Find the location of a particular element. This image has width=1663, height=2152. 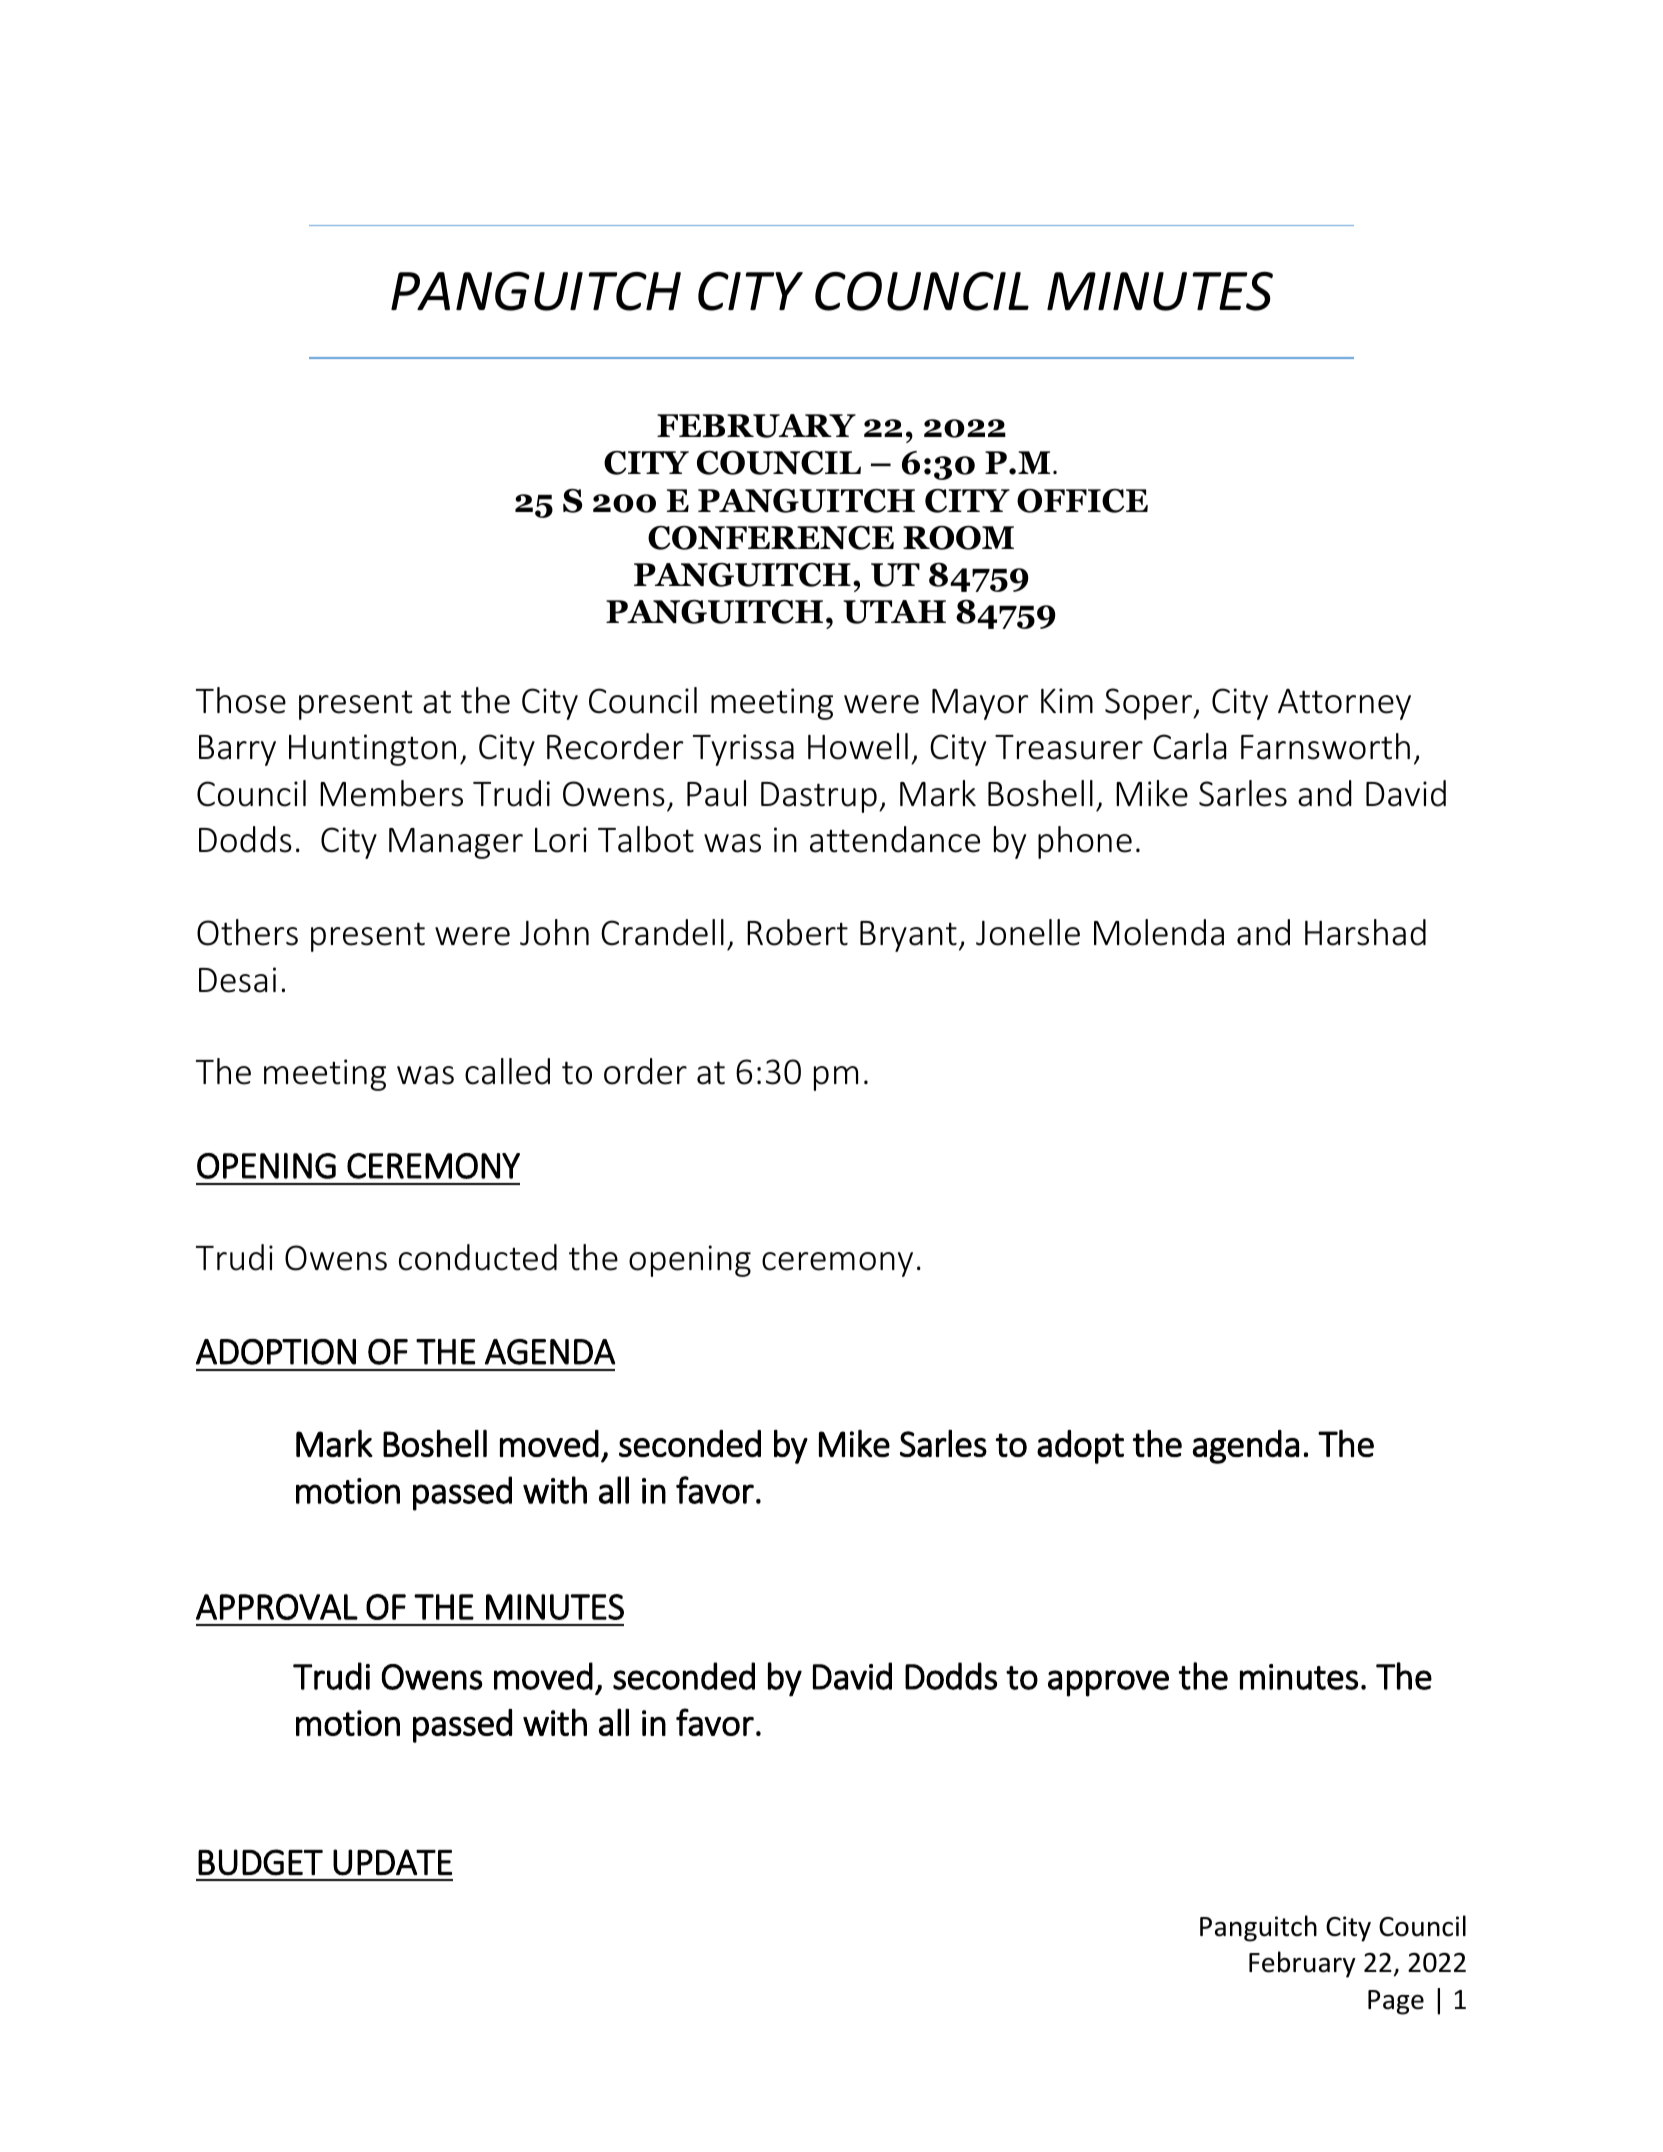

Page is located at coordinates (1396, 2002).
